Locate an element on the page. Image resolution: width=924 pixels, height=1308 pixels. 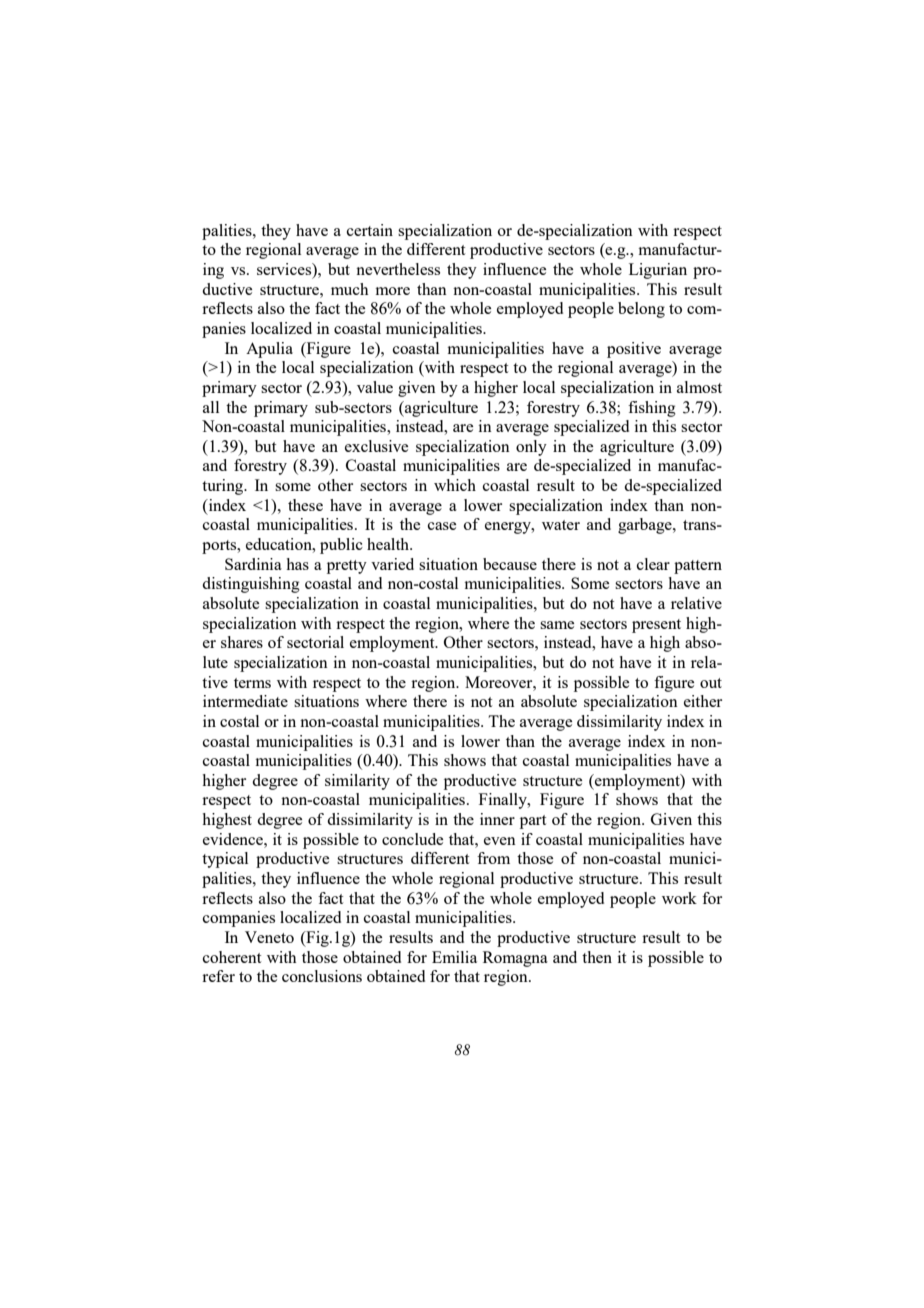
these is located at coordinates (305, 505).
